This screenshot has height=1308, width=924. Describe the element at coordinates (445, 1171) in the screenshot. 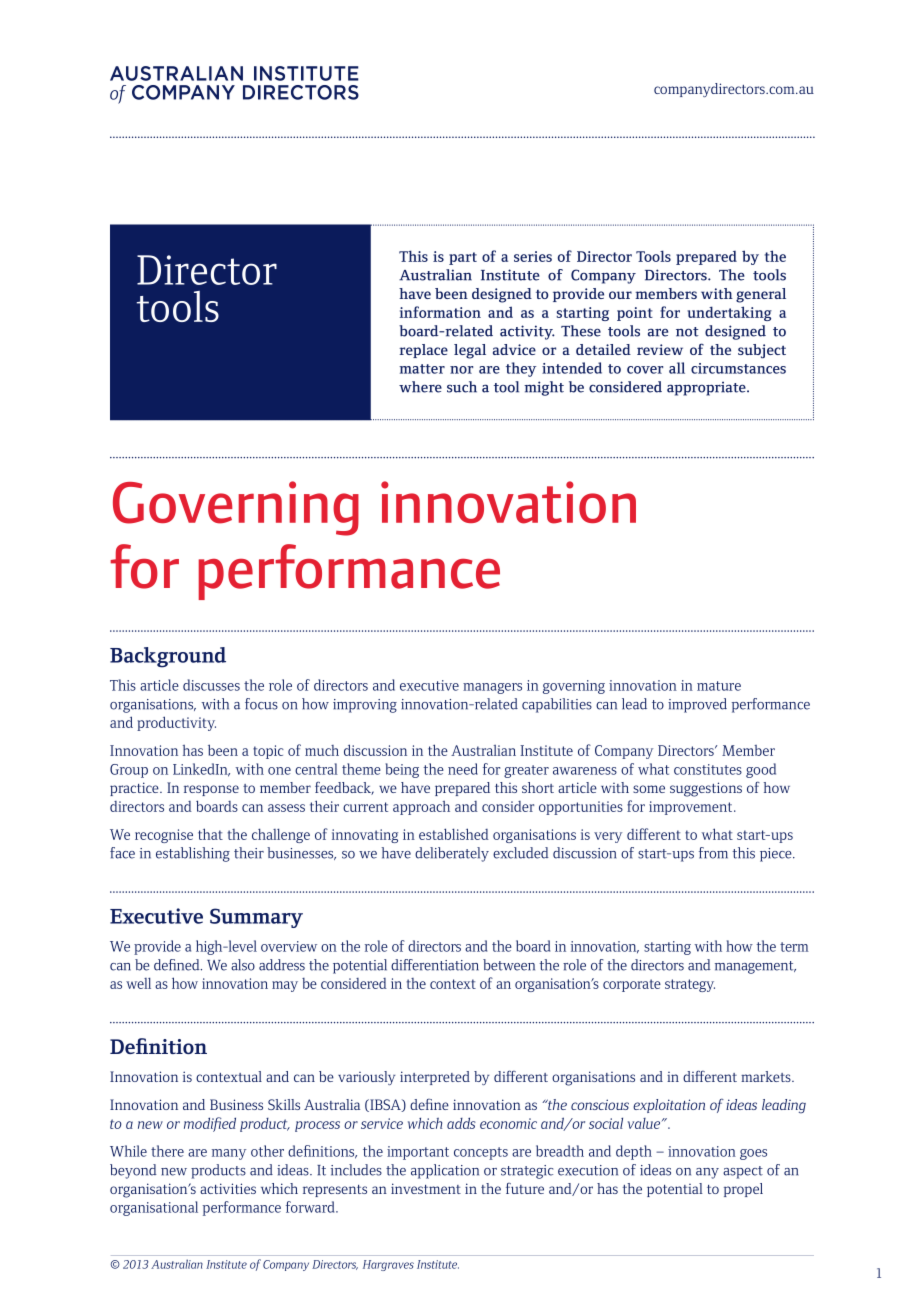

I see `application` at that location.
